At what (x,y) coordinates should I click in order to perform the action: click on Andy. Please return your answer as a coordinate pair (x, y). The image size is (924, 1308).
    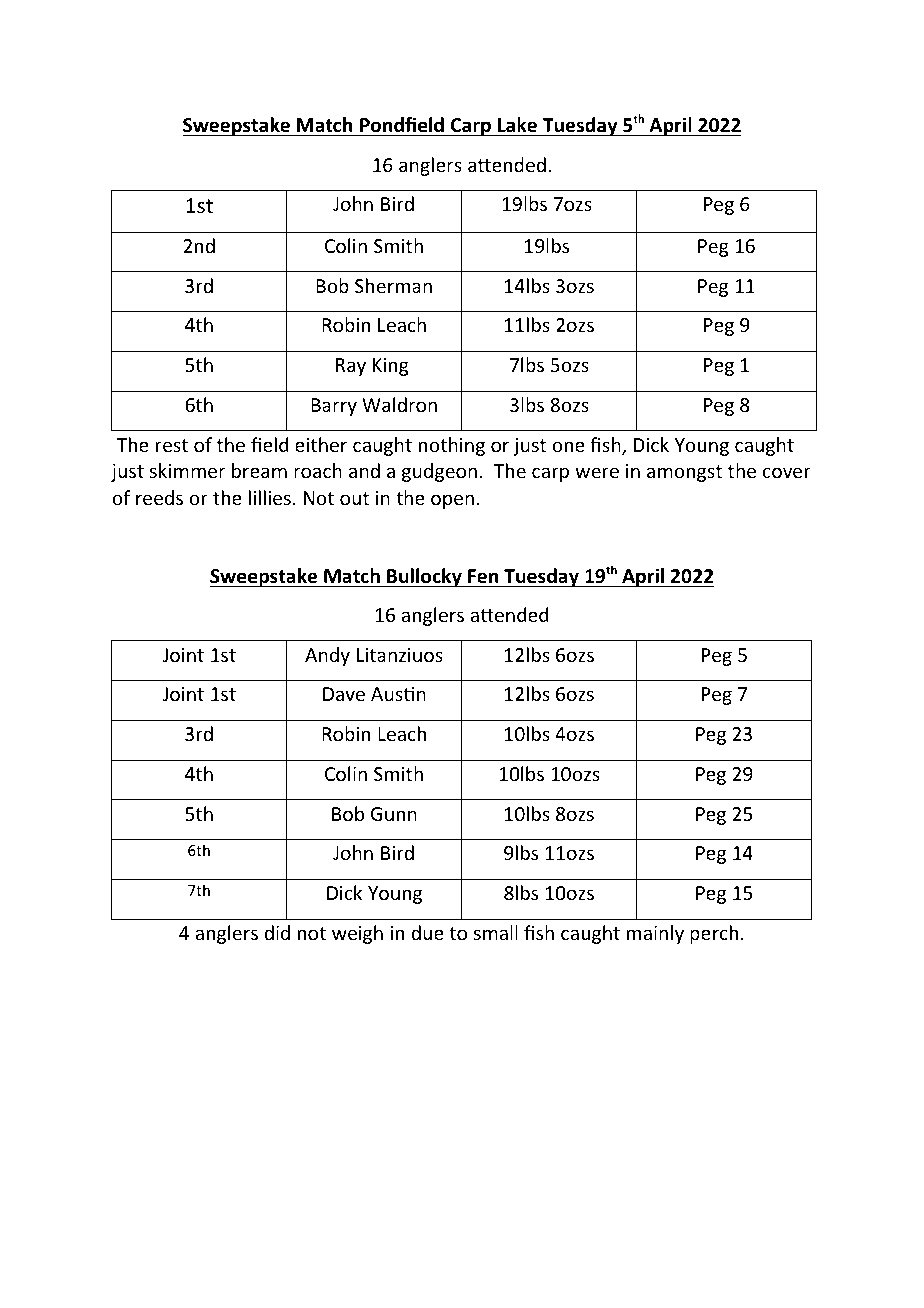
    Looking at the image, I should click on (327, 656).
